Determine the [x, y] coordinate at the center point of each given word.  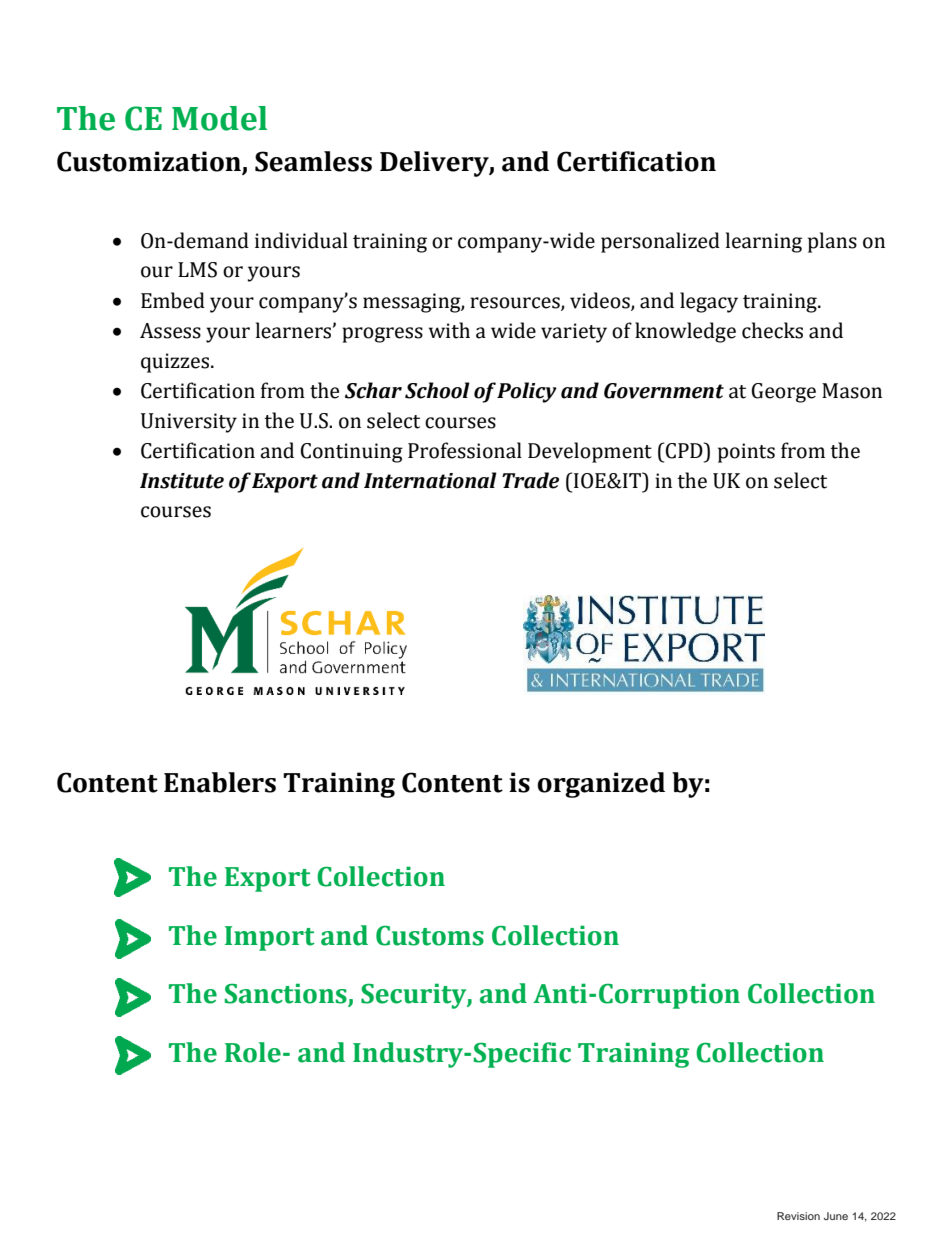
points [746, 453]
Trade [530, 480]
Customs [430, 936]
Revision [798, 1216]
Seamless [313, 161]
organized [601, 785]
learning [764, 242]
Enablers [220, 782]
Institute [182, 481]
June [836, 1216]
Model [219, 118]
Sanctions [287, 994]
